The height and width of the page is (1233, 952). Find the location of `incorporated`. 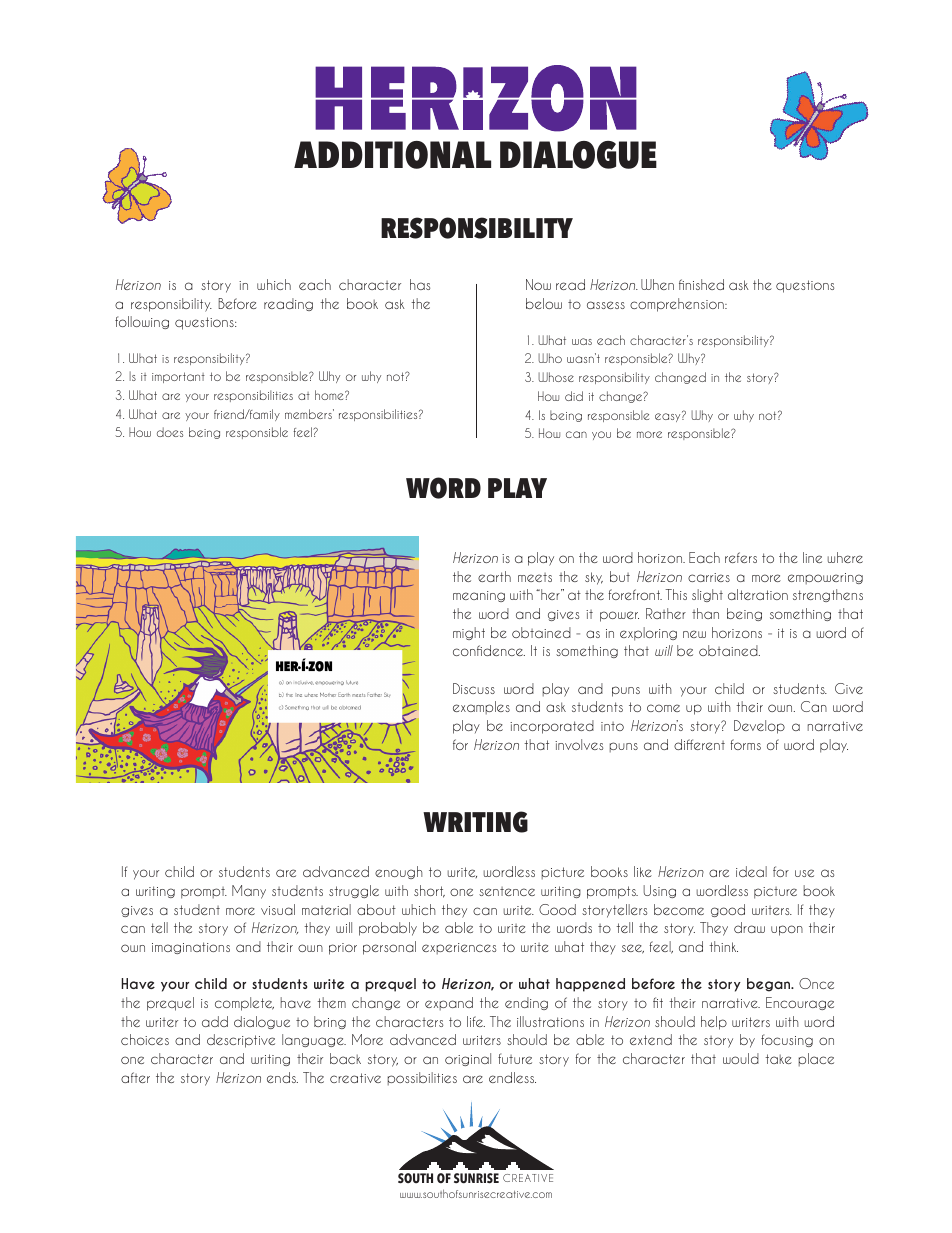

incorporated is located at coordinates (552, 727).
